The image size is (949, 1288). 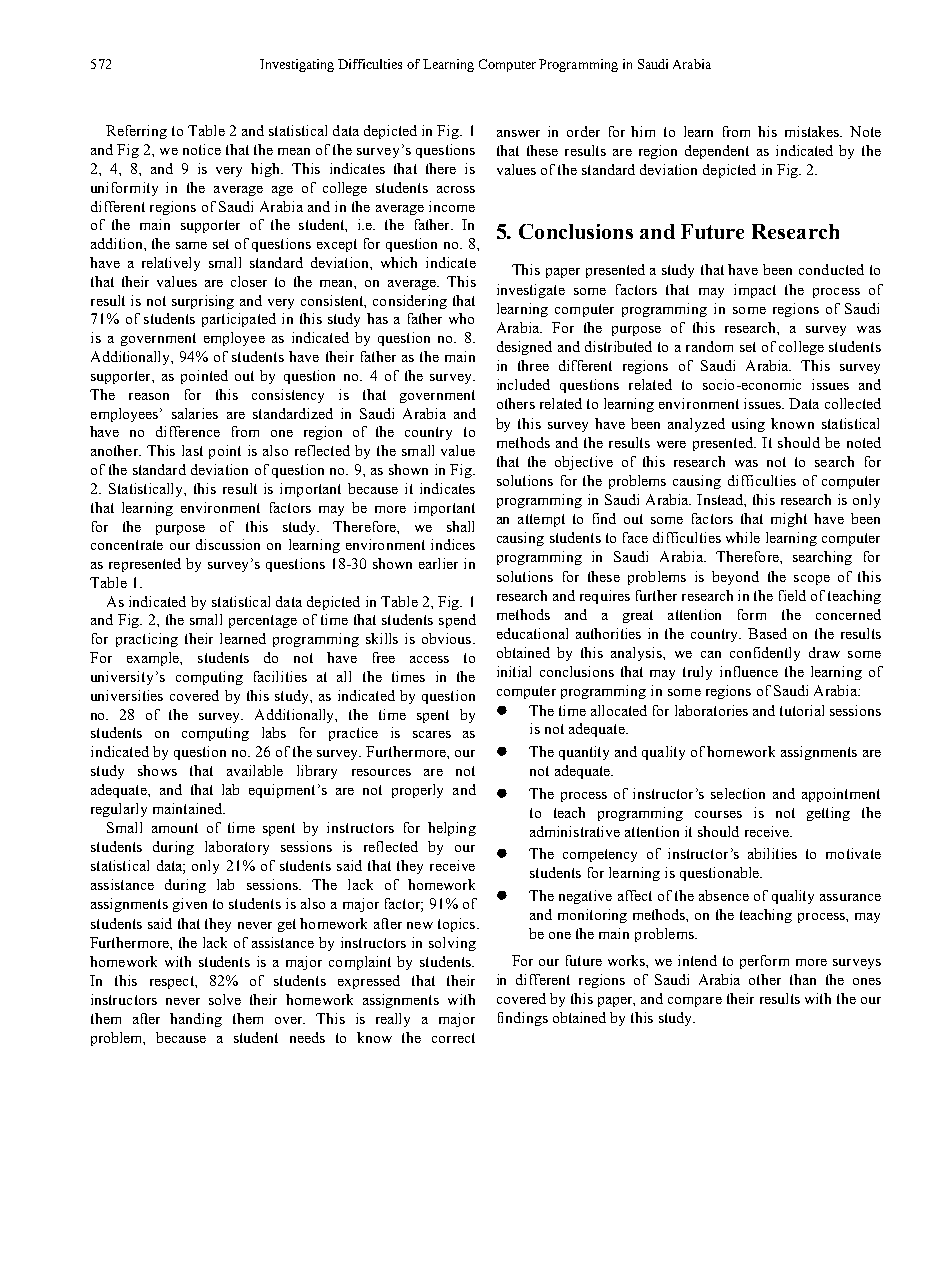 I want to click on notice, so click(x=202, y=149).
